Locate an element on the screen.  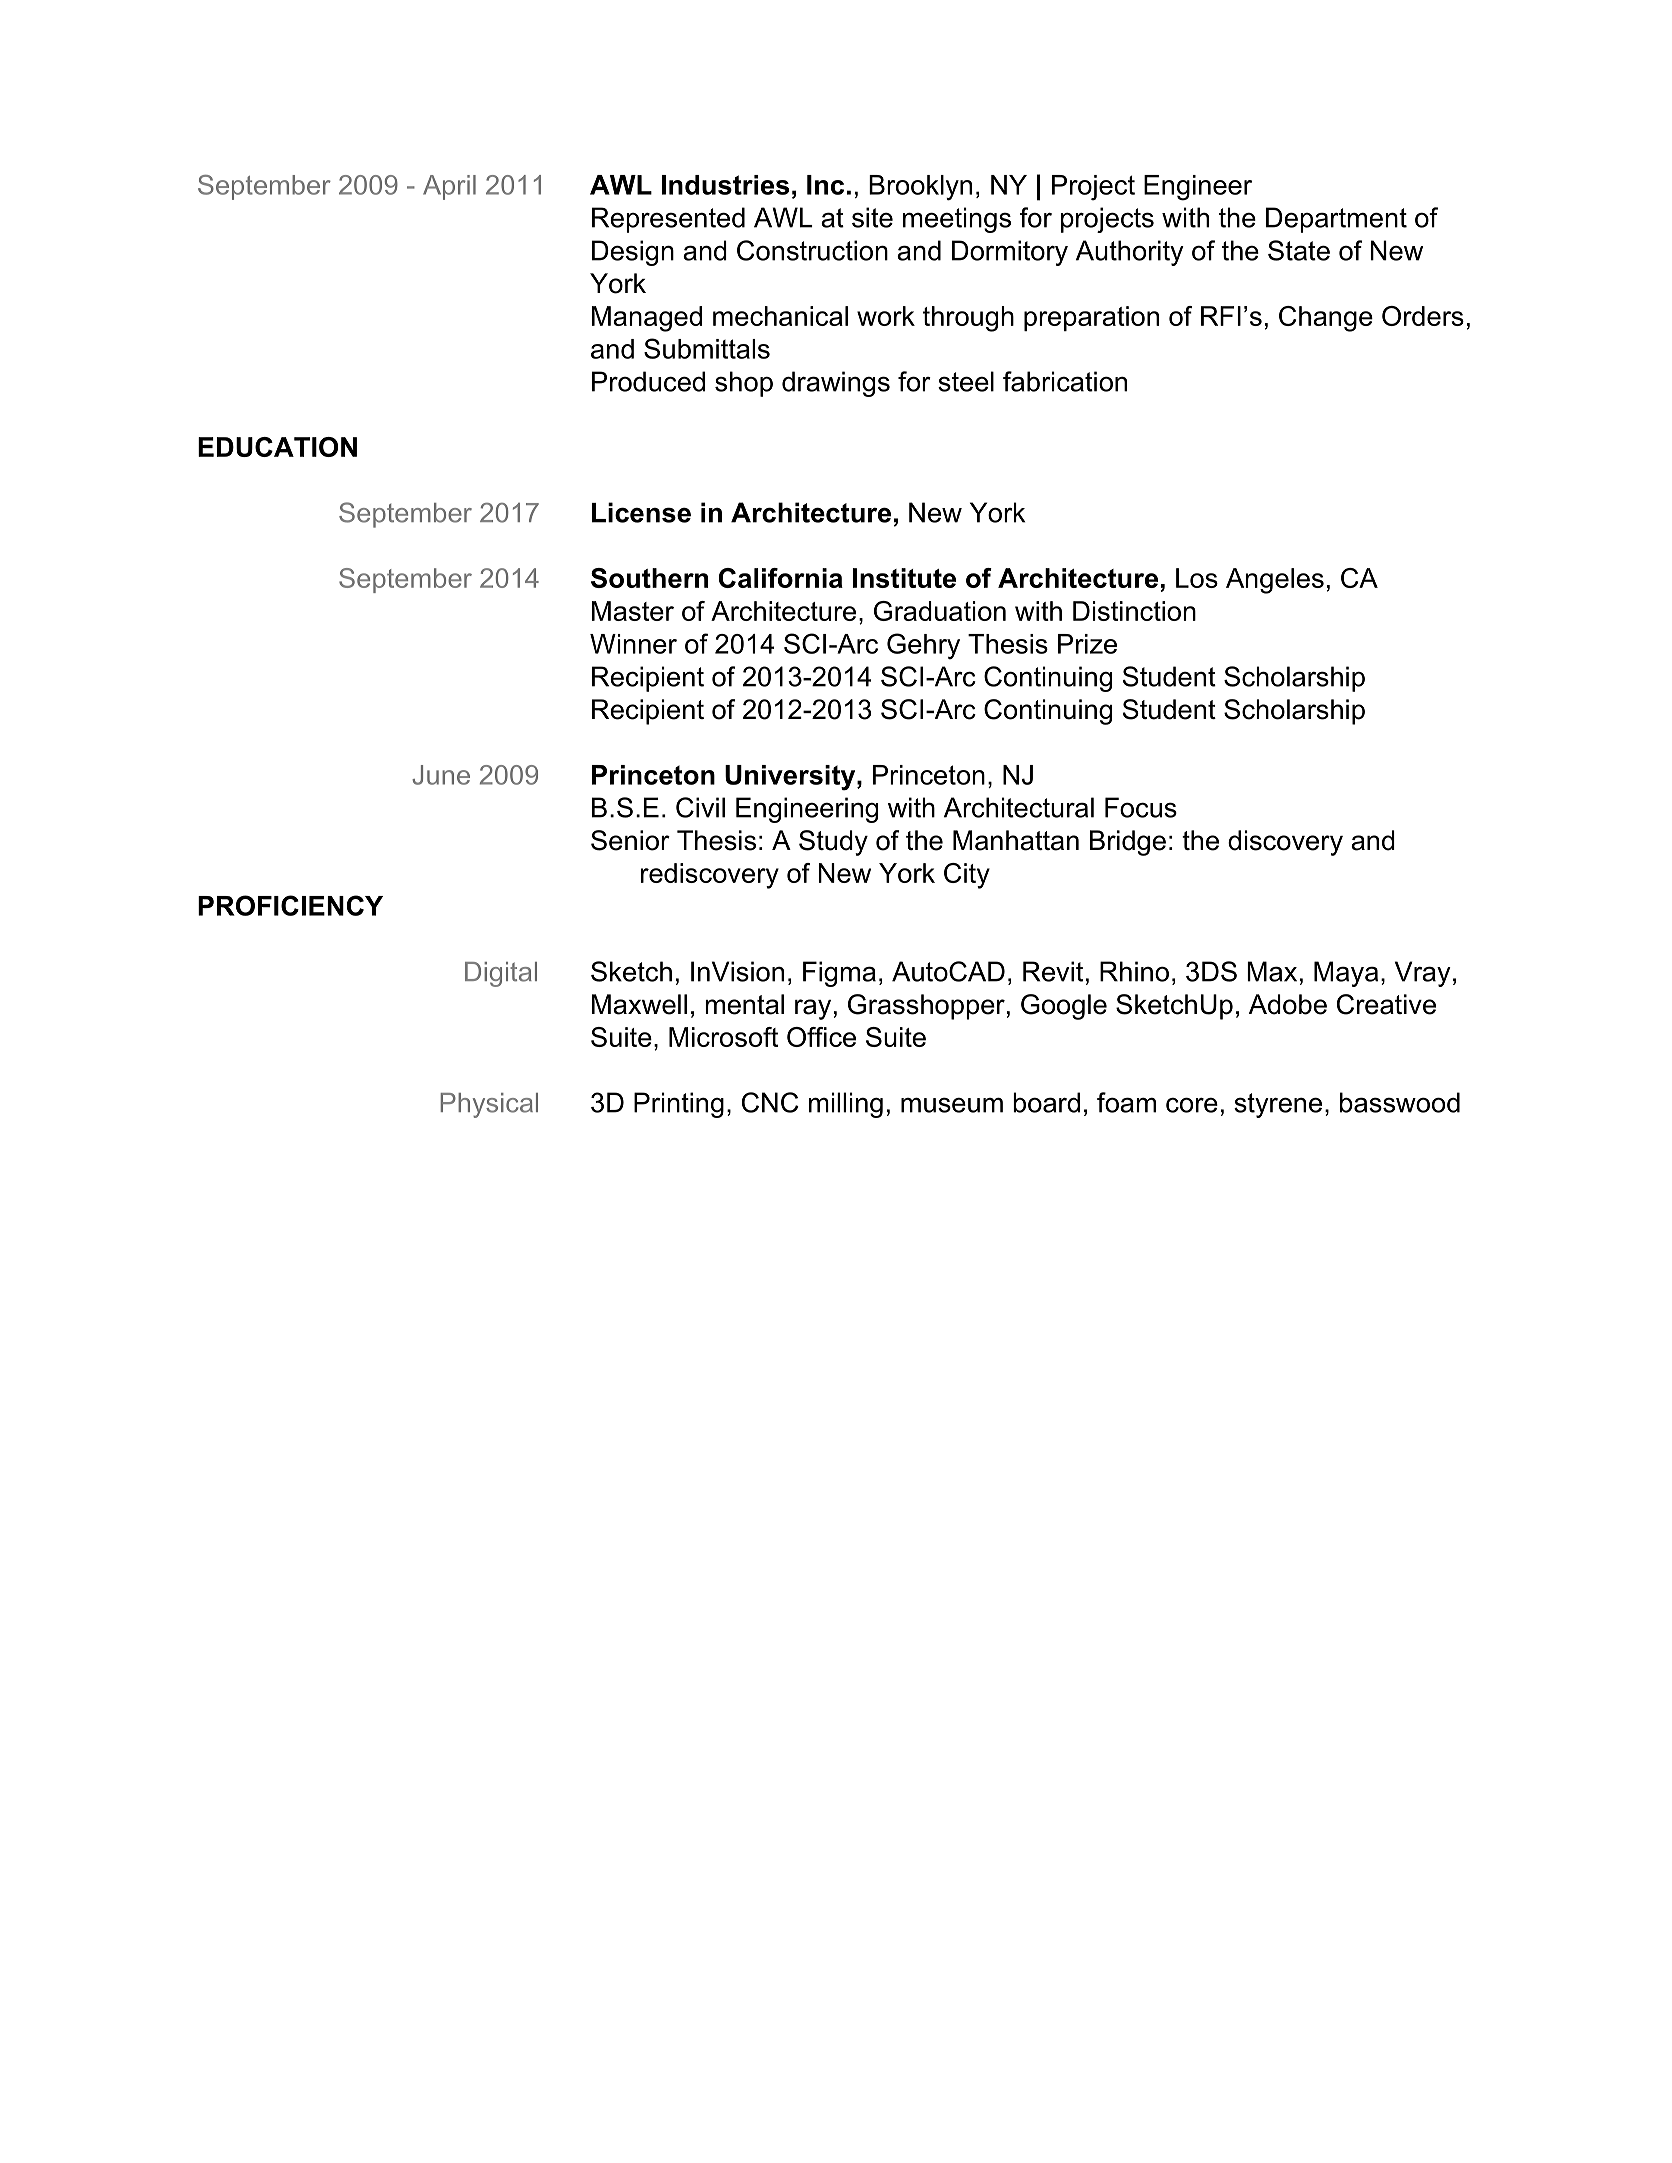
Study is located at coordinates (833, 843).
